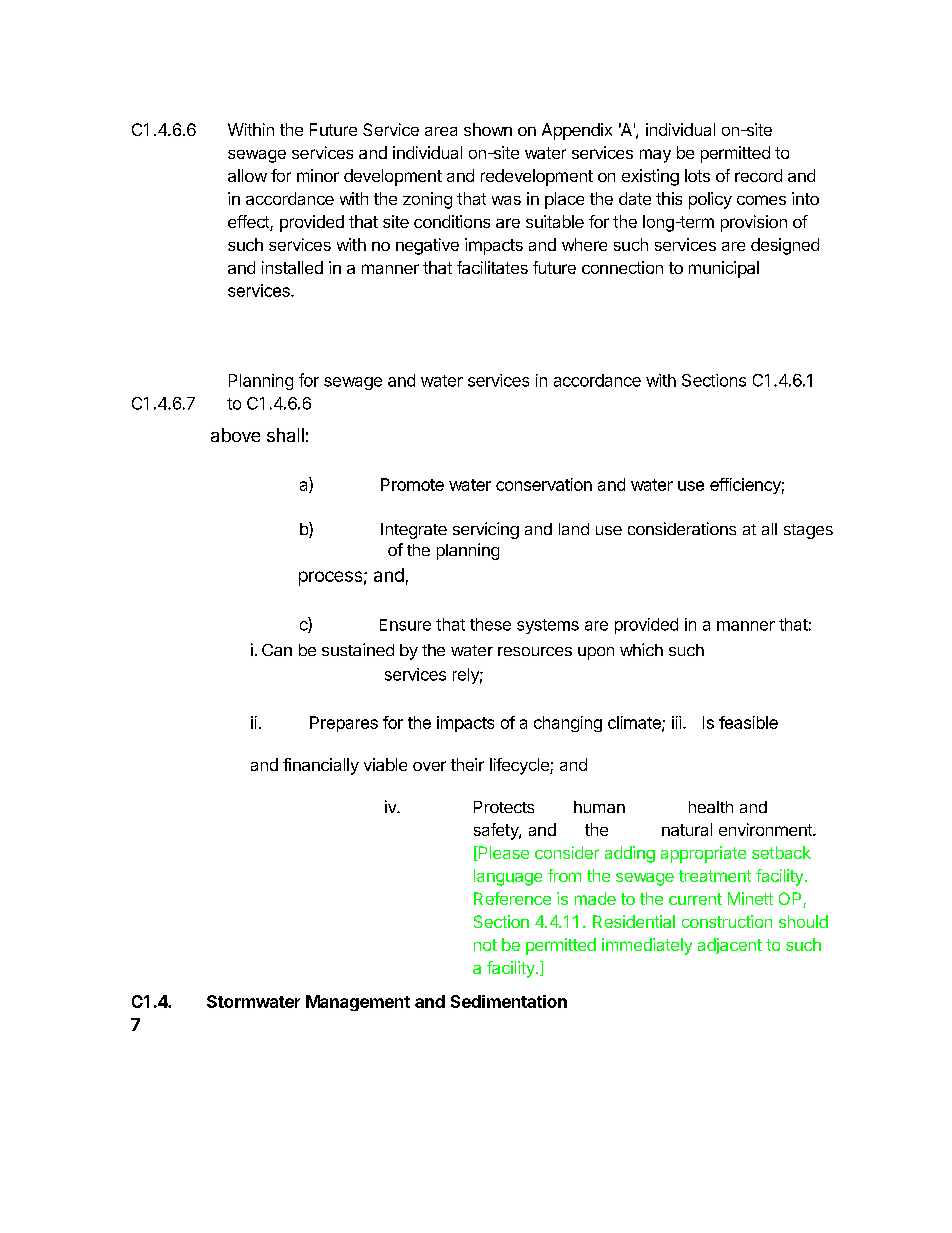 This page has height=1233, width=952. Describe the element at coordinates (486, 530) in the page. I see `servicing` at that location.
